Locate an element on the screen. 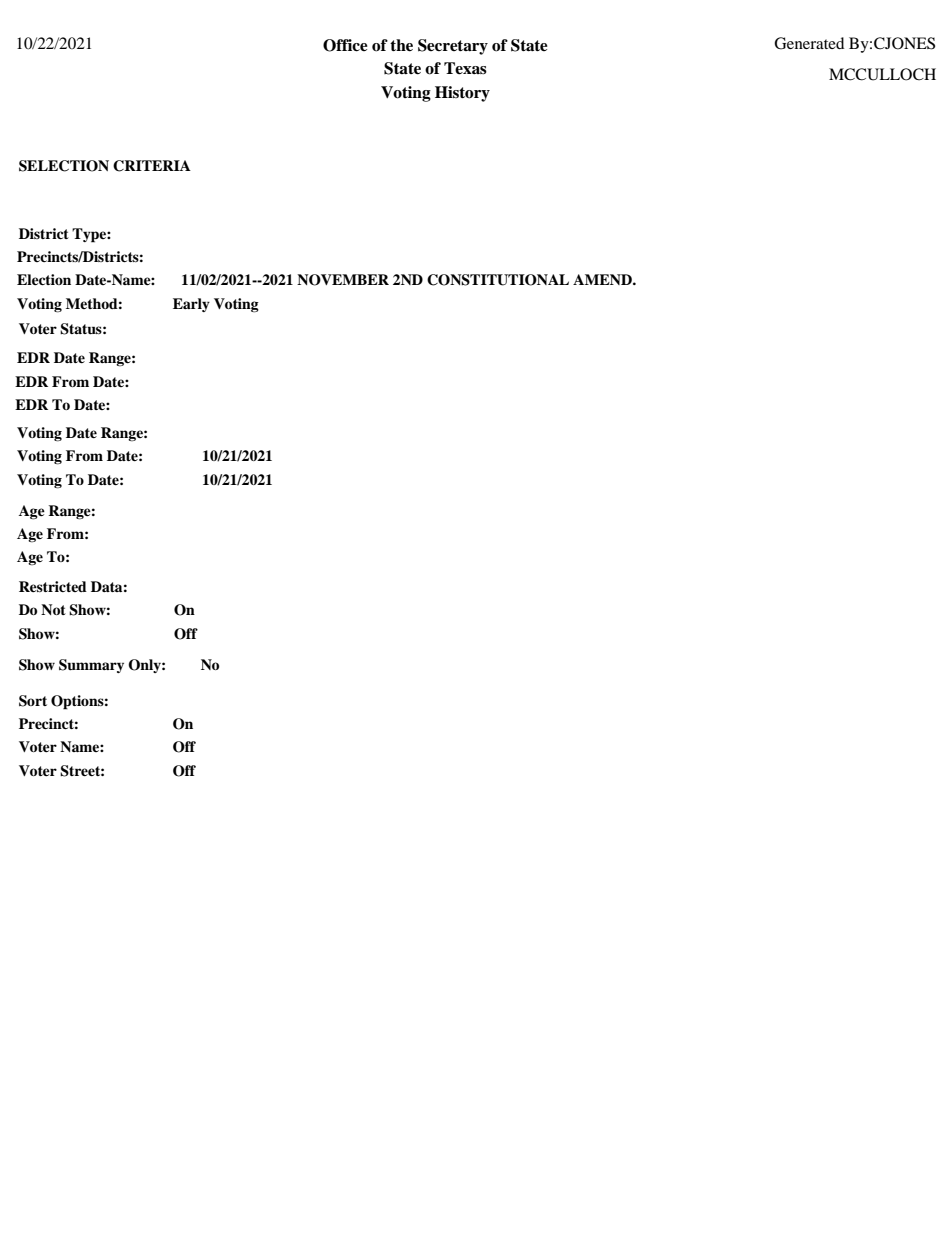 The width and height of the screenshot is (952, 1233). AMEND is located at coordinates (603, 279).
